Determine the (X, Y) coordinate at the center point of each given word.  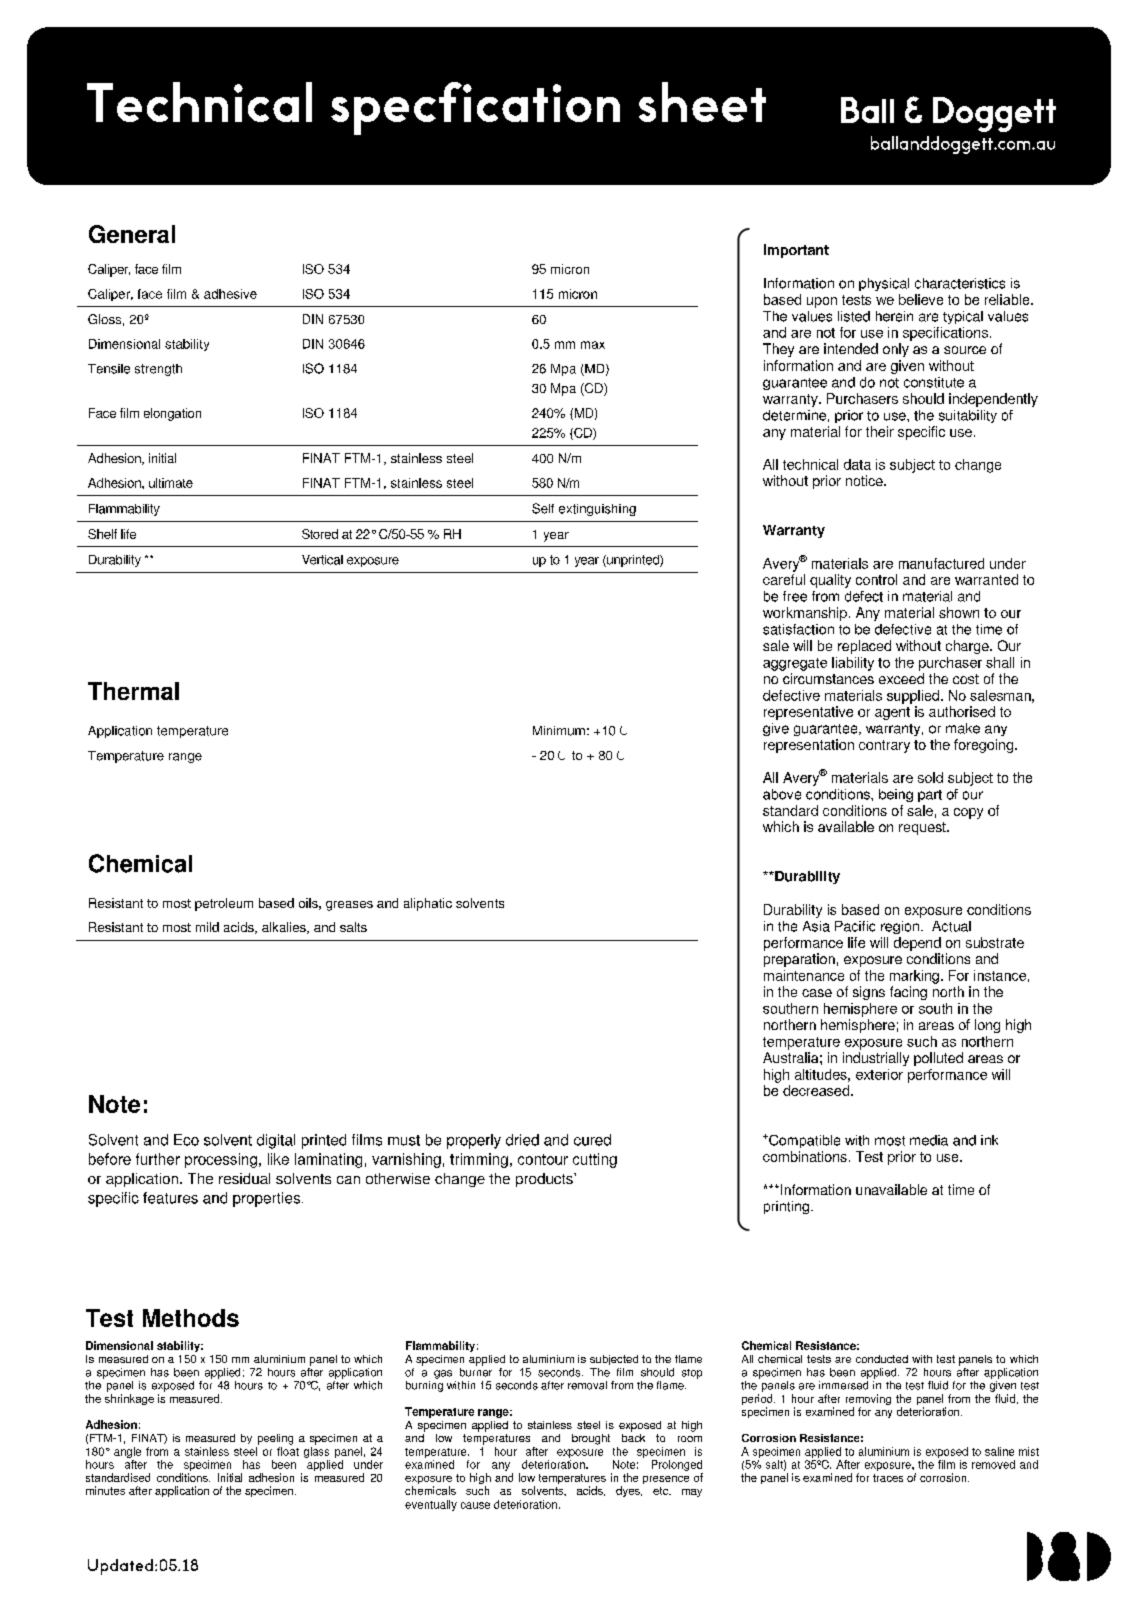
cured (592, 1140)
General (132, 234)
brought (591, 1439)
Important (796, 251)
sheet (702, 102)
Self (543, 508)
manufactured (941, 563)
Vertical (322, 560)
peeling (275, 1439)
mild (207, 927)
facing (908, 993)
